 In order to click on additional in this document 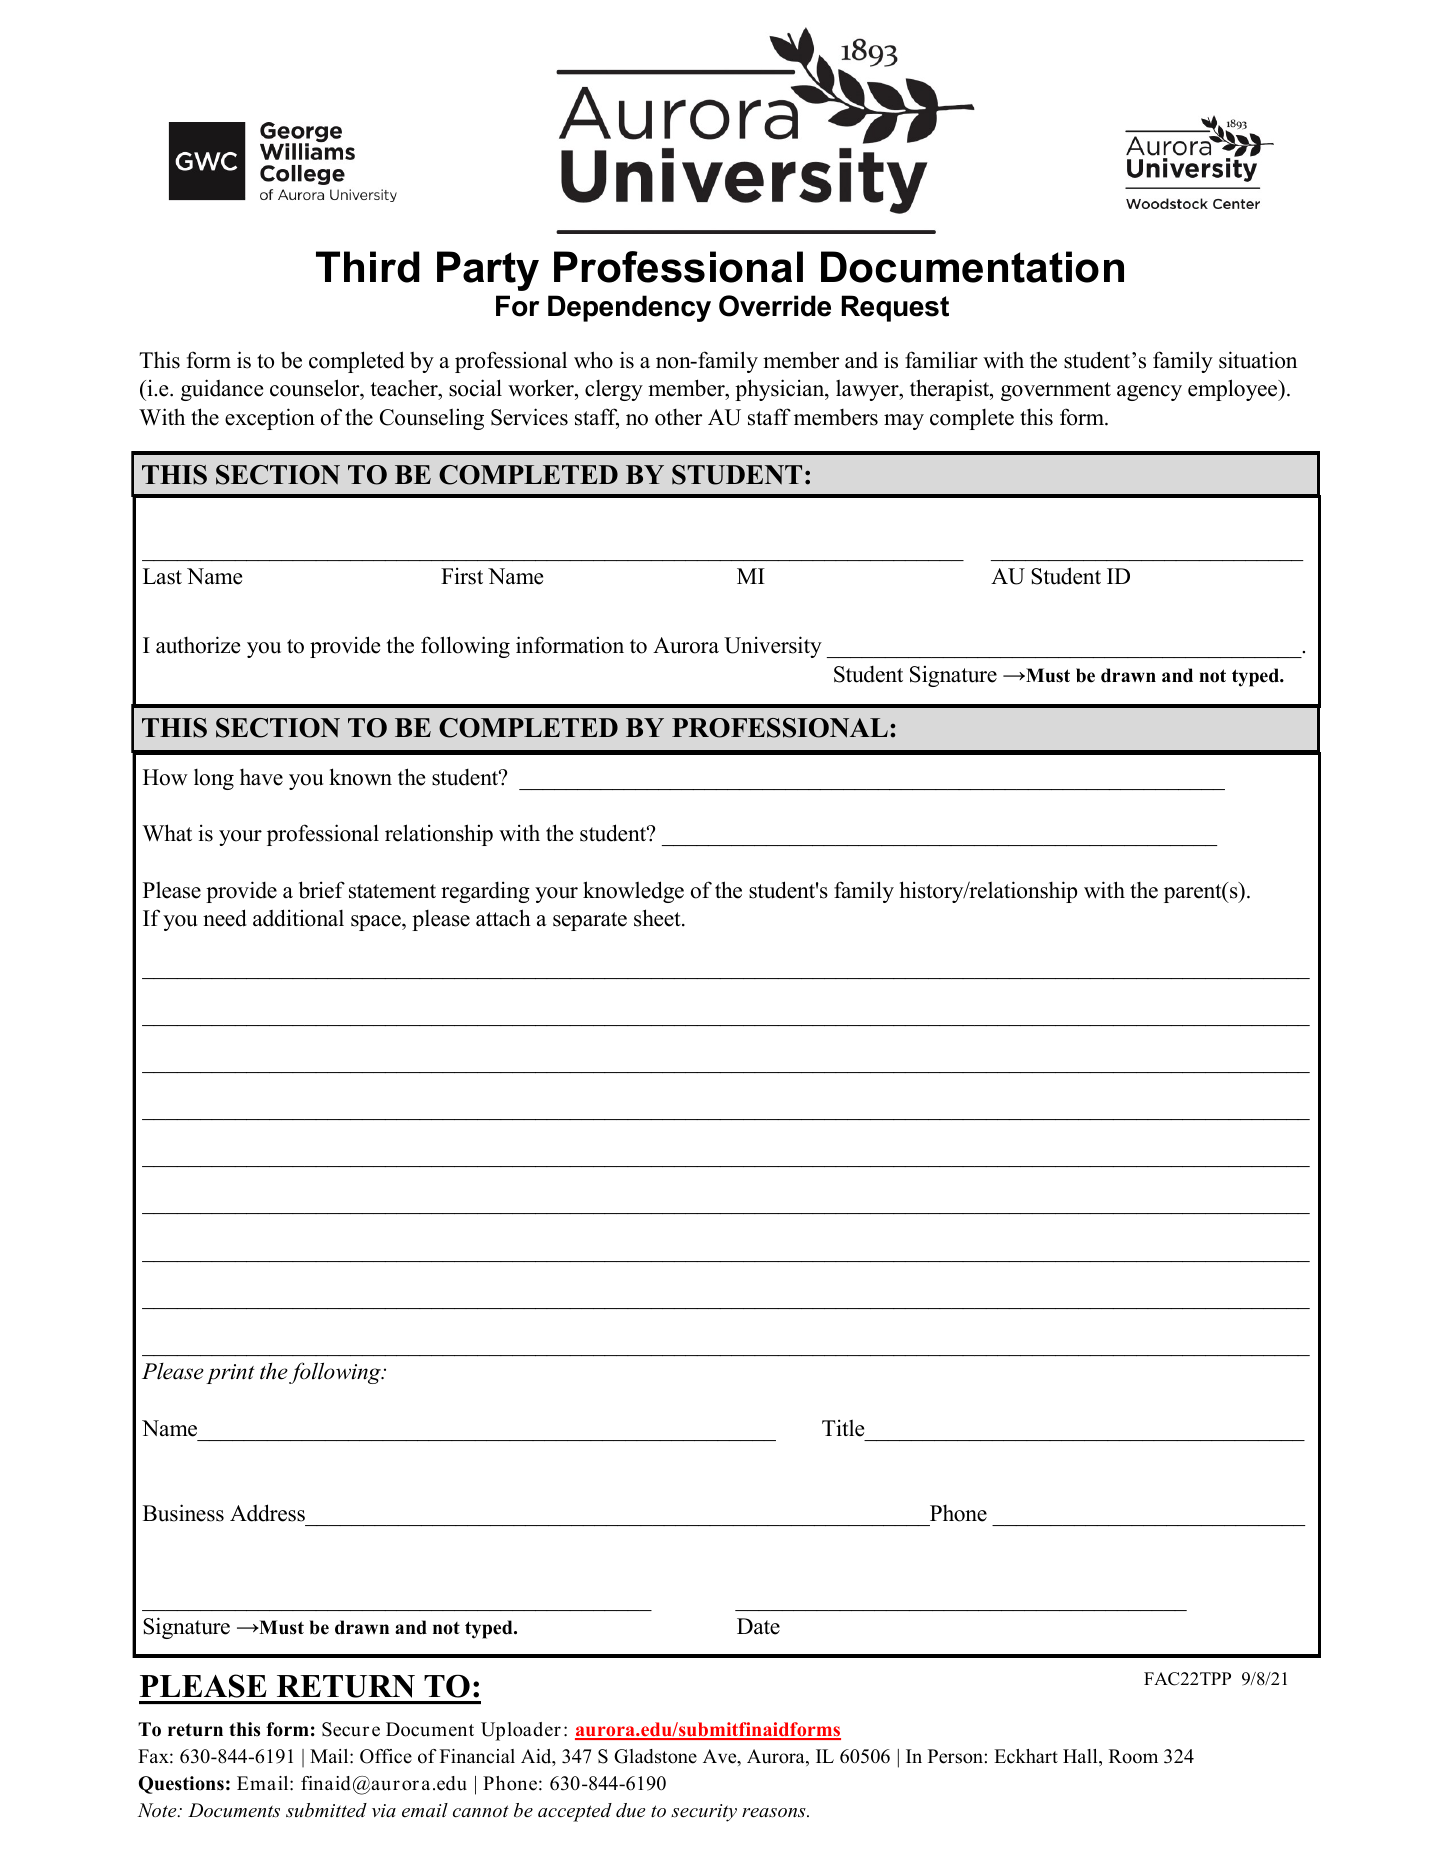, I will do `click(298, 918)`.
